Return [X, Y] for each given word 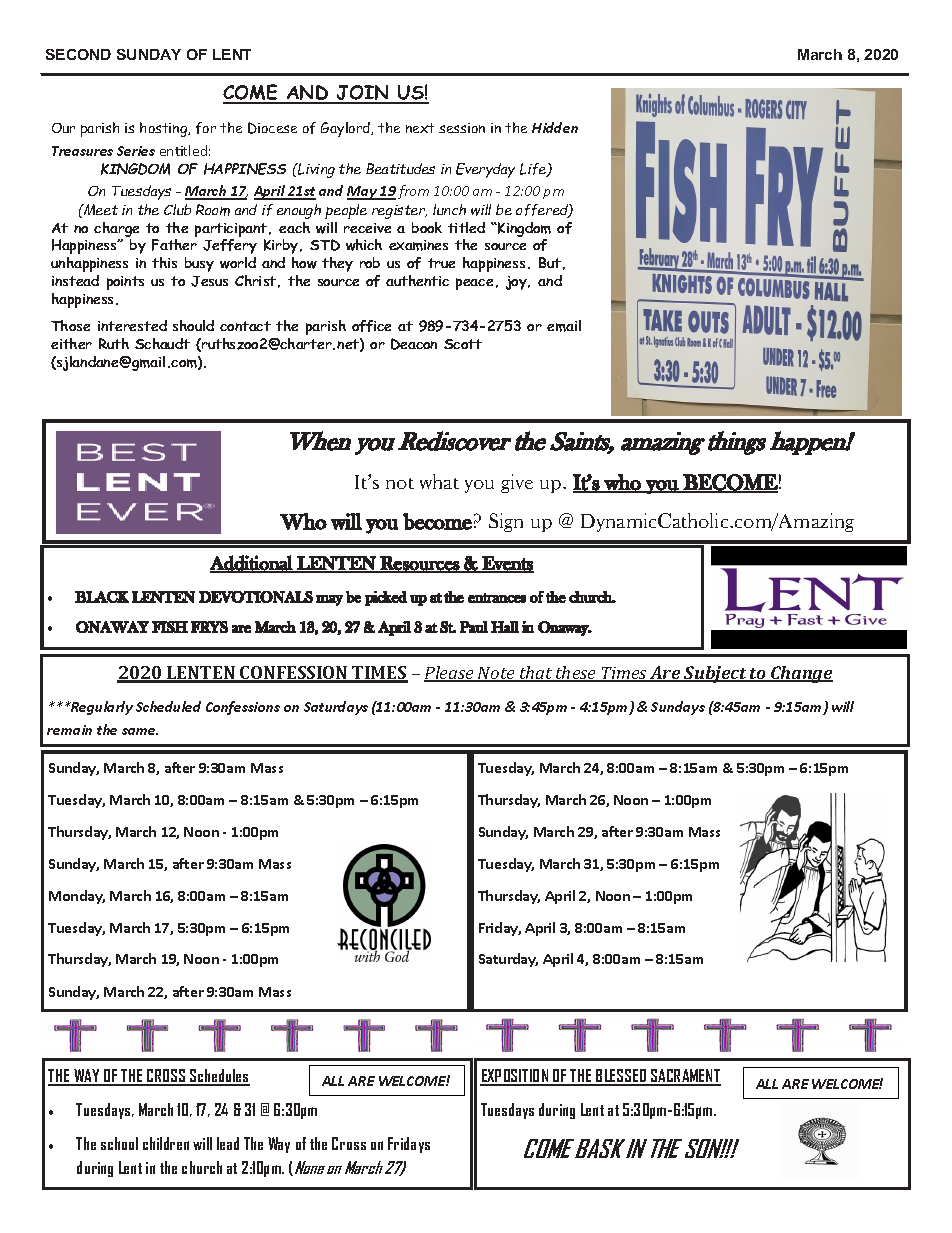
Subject [715, 674]
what [439, 481]
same [140, 731]
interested [132, 325]
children [166, 1143]
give [517, 483]
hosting [165, 129]
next [420, 128]
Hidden [555, 127]
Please [450, 674]
